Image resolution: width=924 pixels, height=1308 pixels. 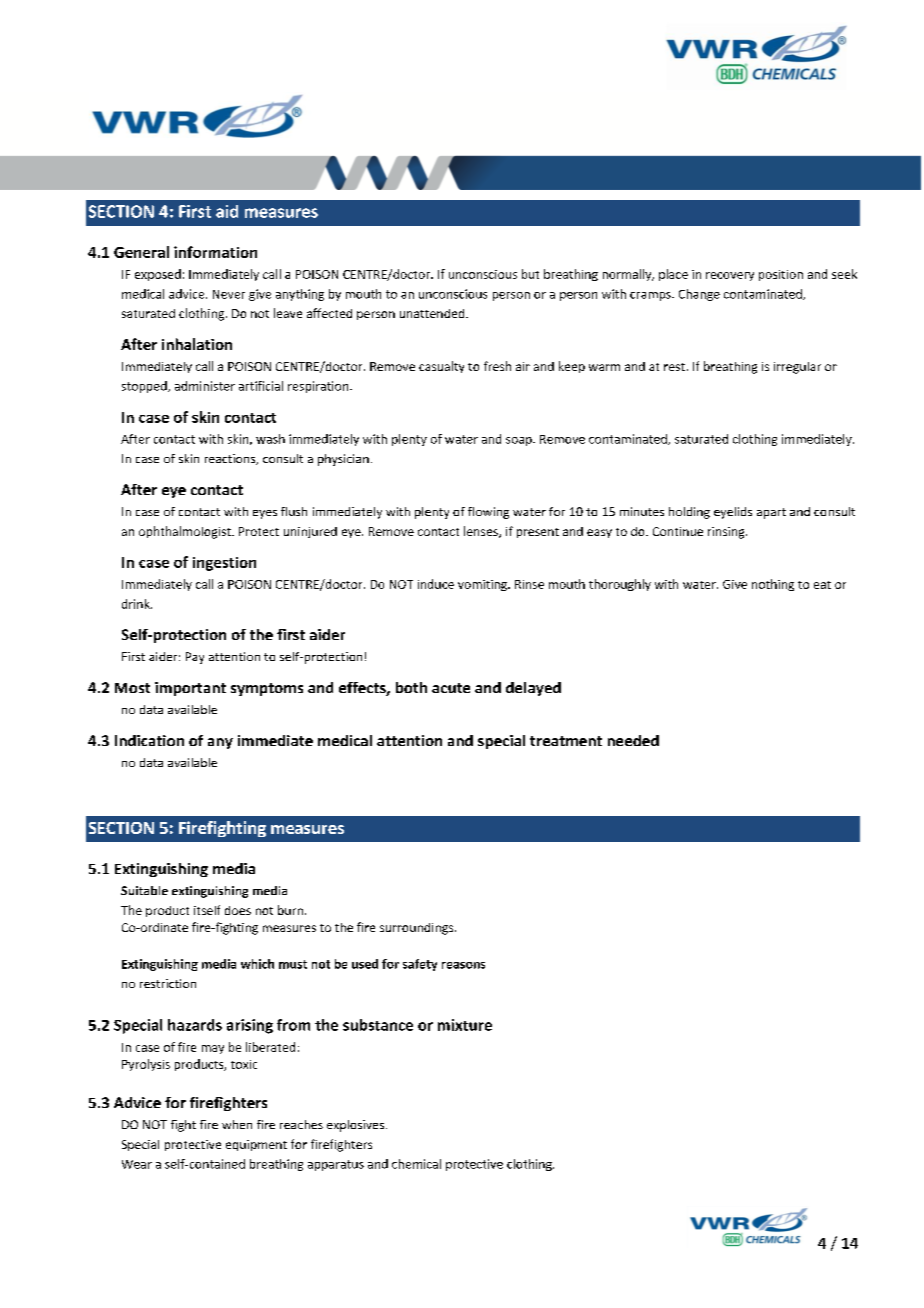 I want to click on nothing, so click(x=773, y=585).
